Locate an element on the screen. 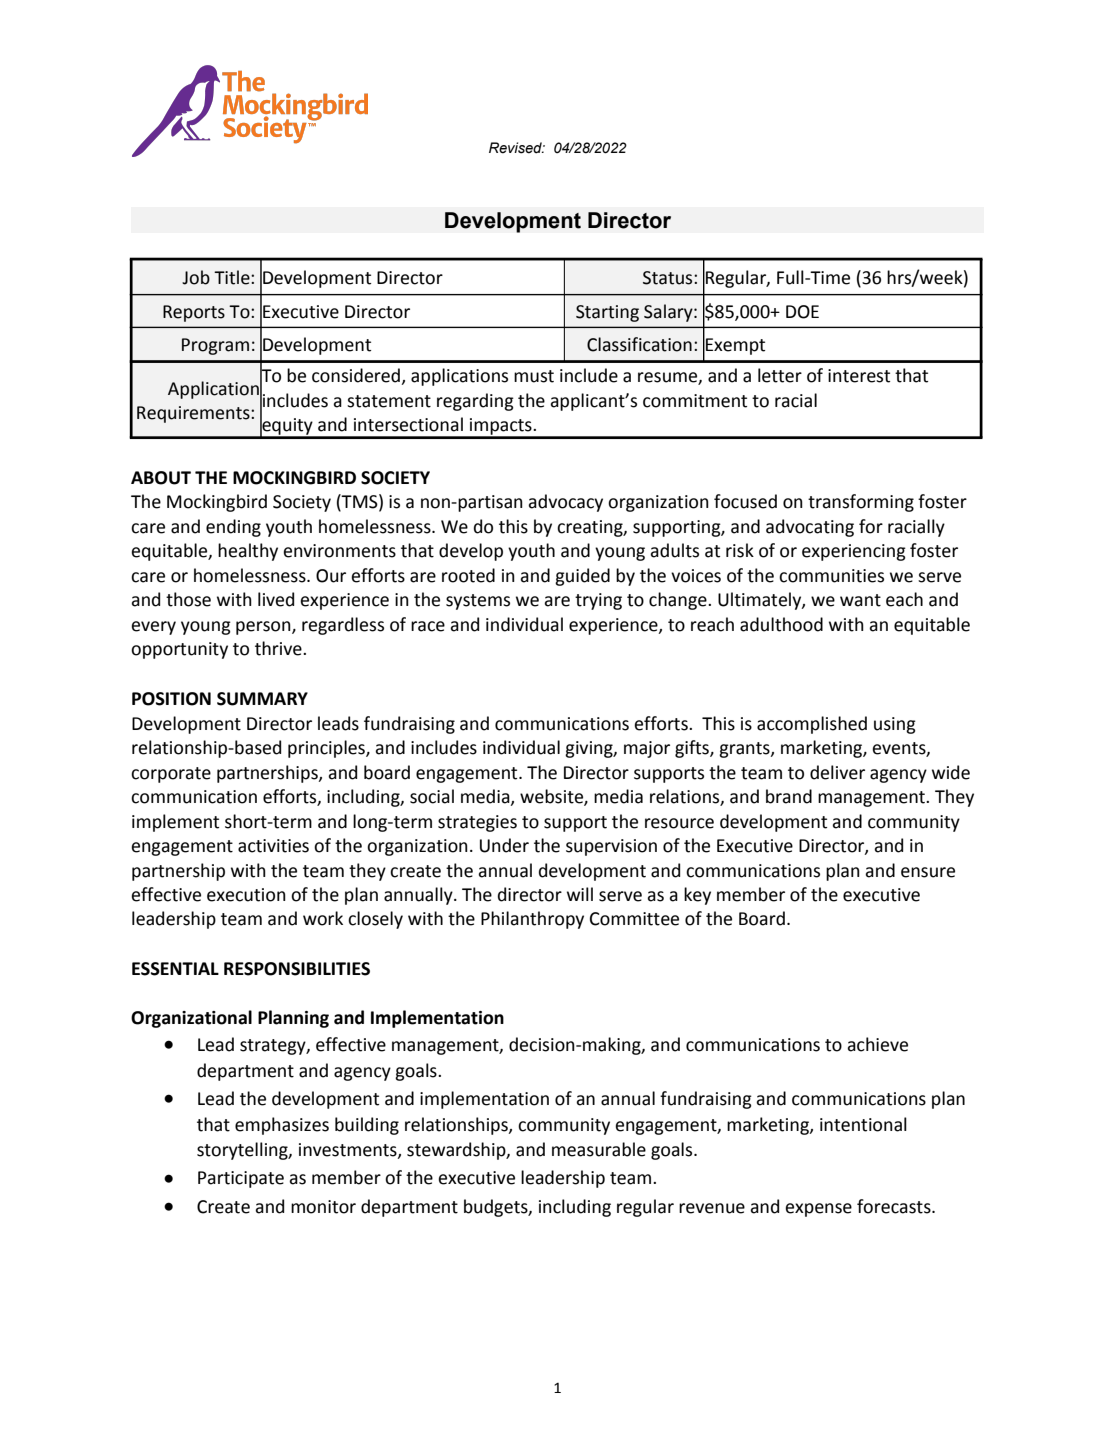  Starting is located at coordinates (607, 313).
